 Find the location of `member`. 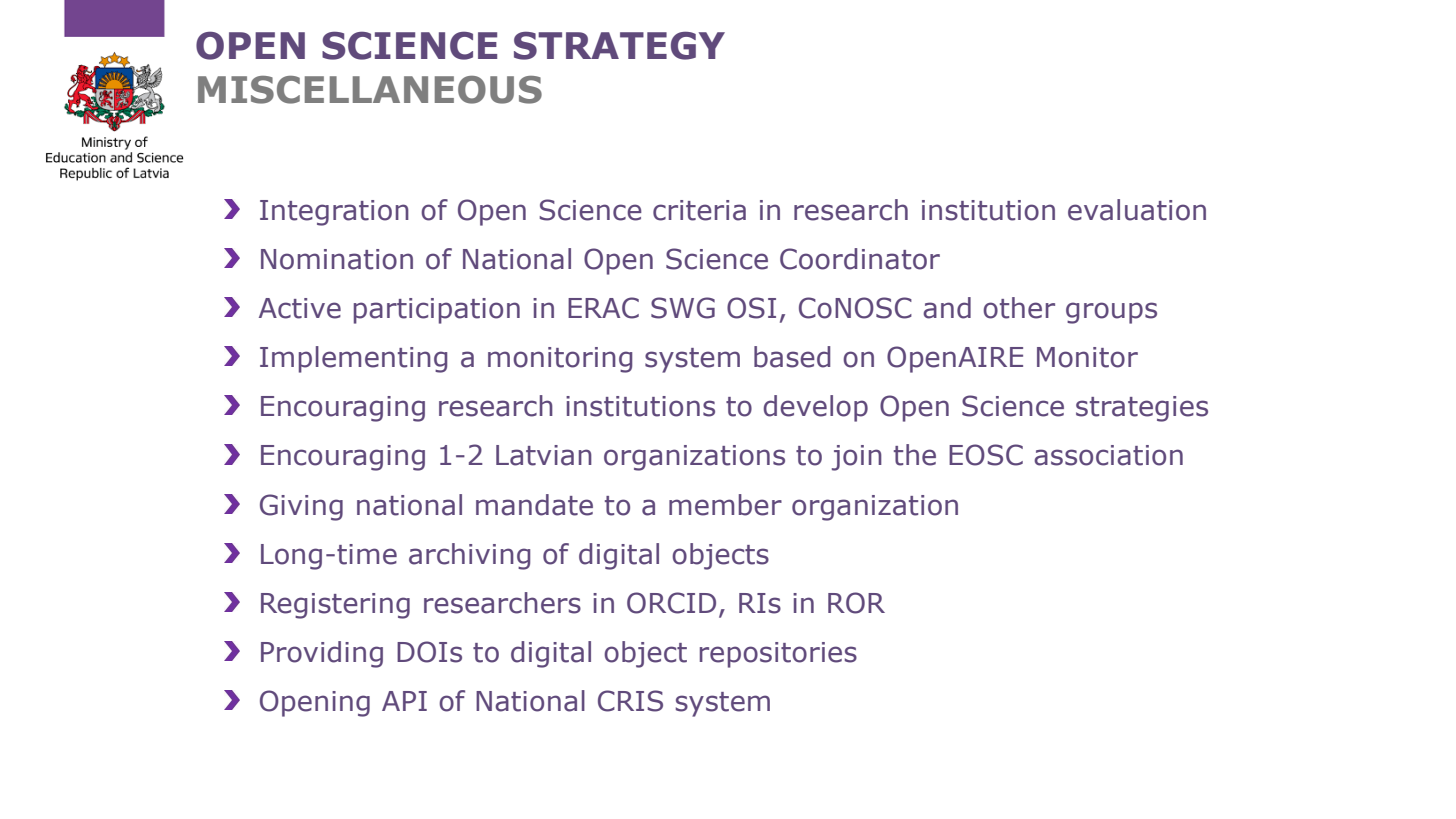

member is located at coordinates (725, 505).
